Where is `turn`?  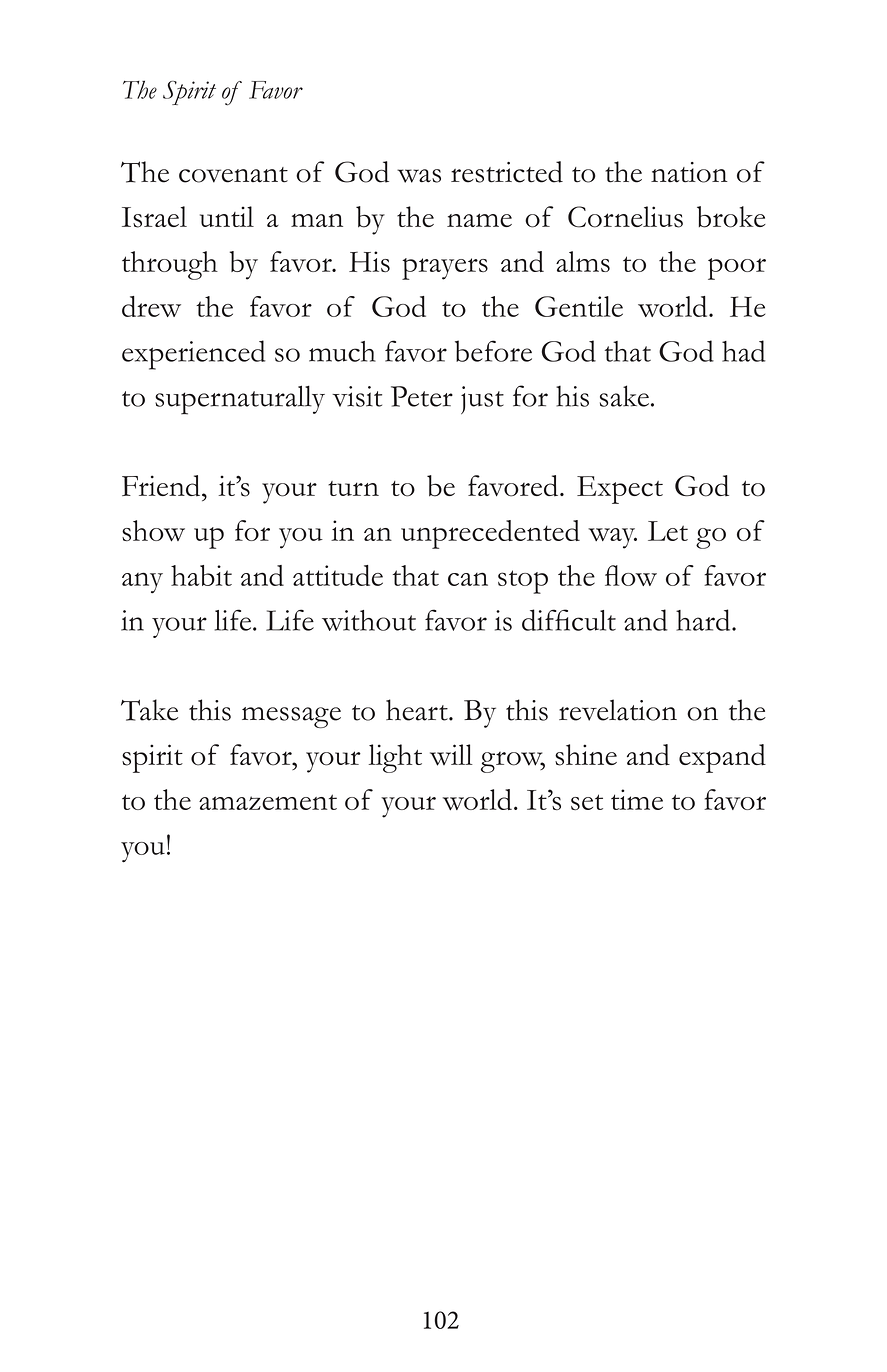
turn is located at coordinates (353, 488).
